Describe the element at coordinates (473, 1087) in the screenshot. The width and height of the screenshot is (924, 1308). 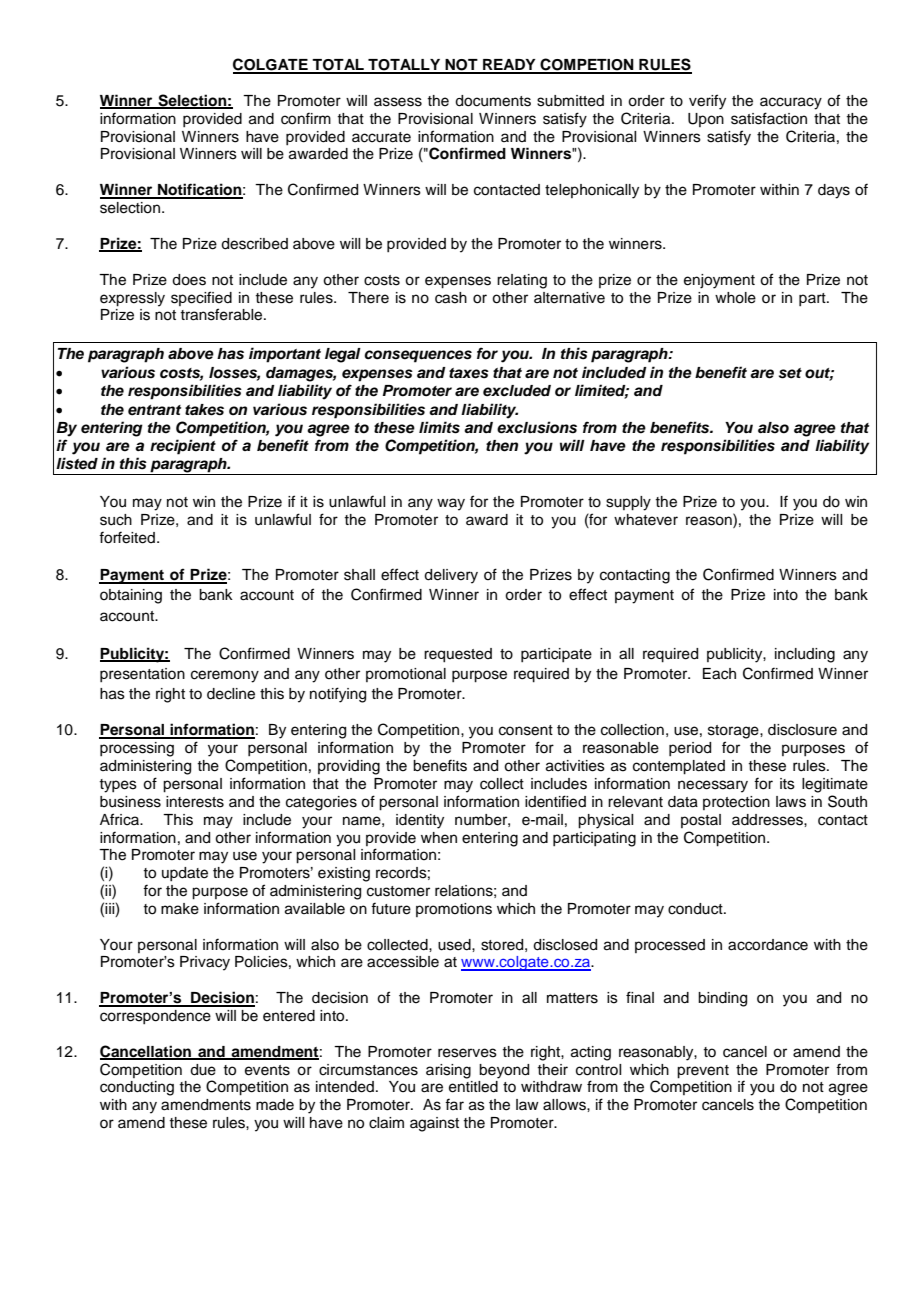
I see `entitled` at that location.
